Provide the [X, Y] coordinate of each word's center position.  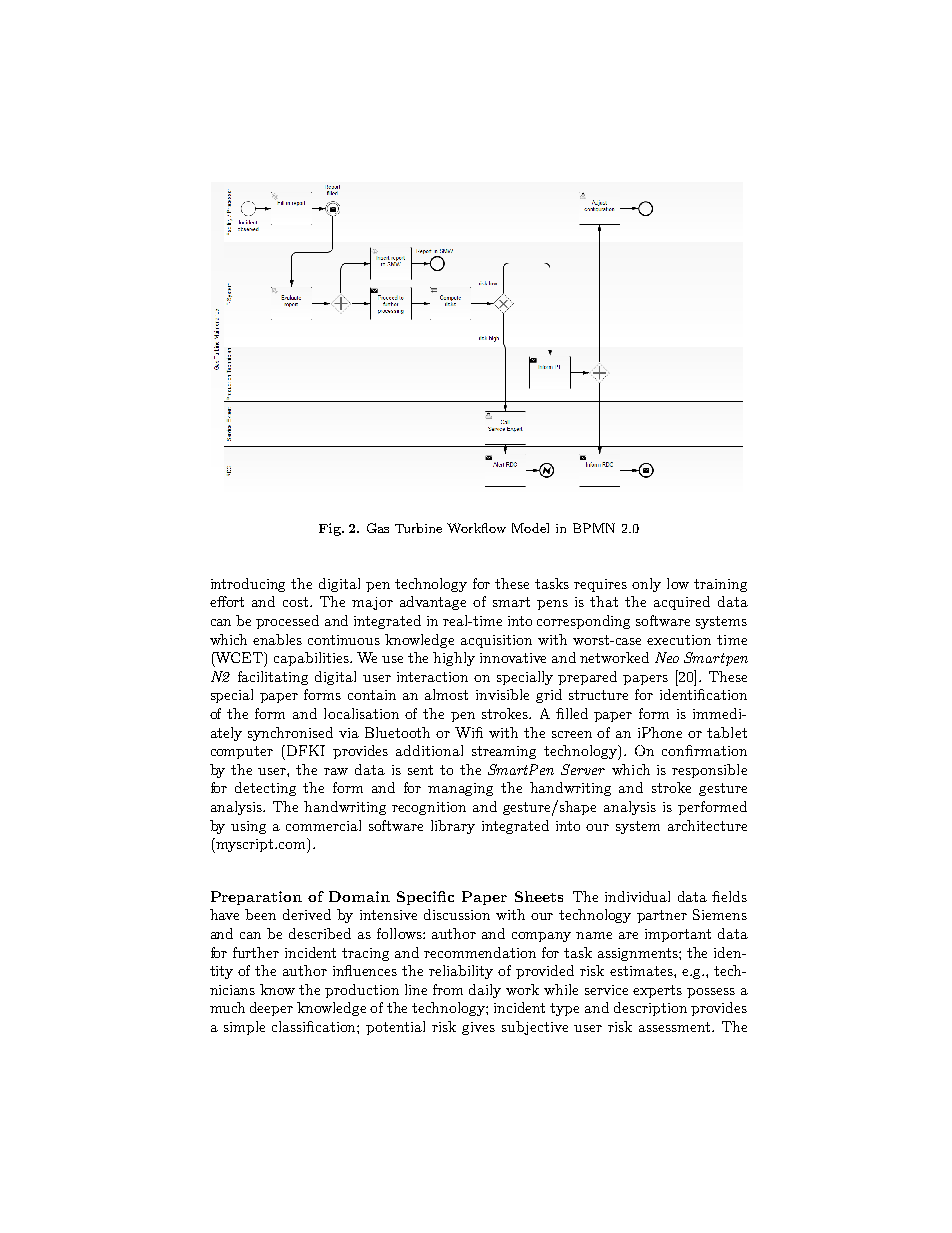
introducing [248, 585]
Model [530, 528]
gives [478, 1028]
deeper [271, 1009]
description [650, 1009]
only [646, 585]
